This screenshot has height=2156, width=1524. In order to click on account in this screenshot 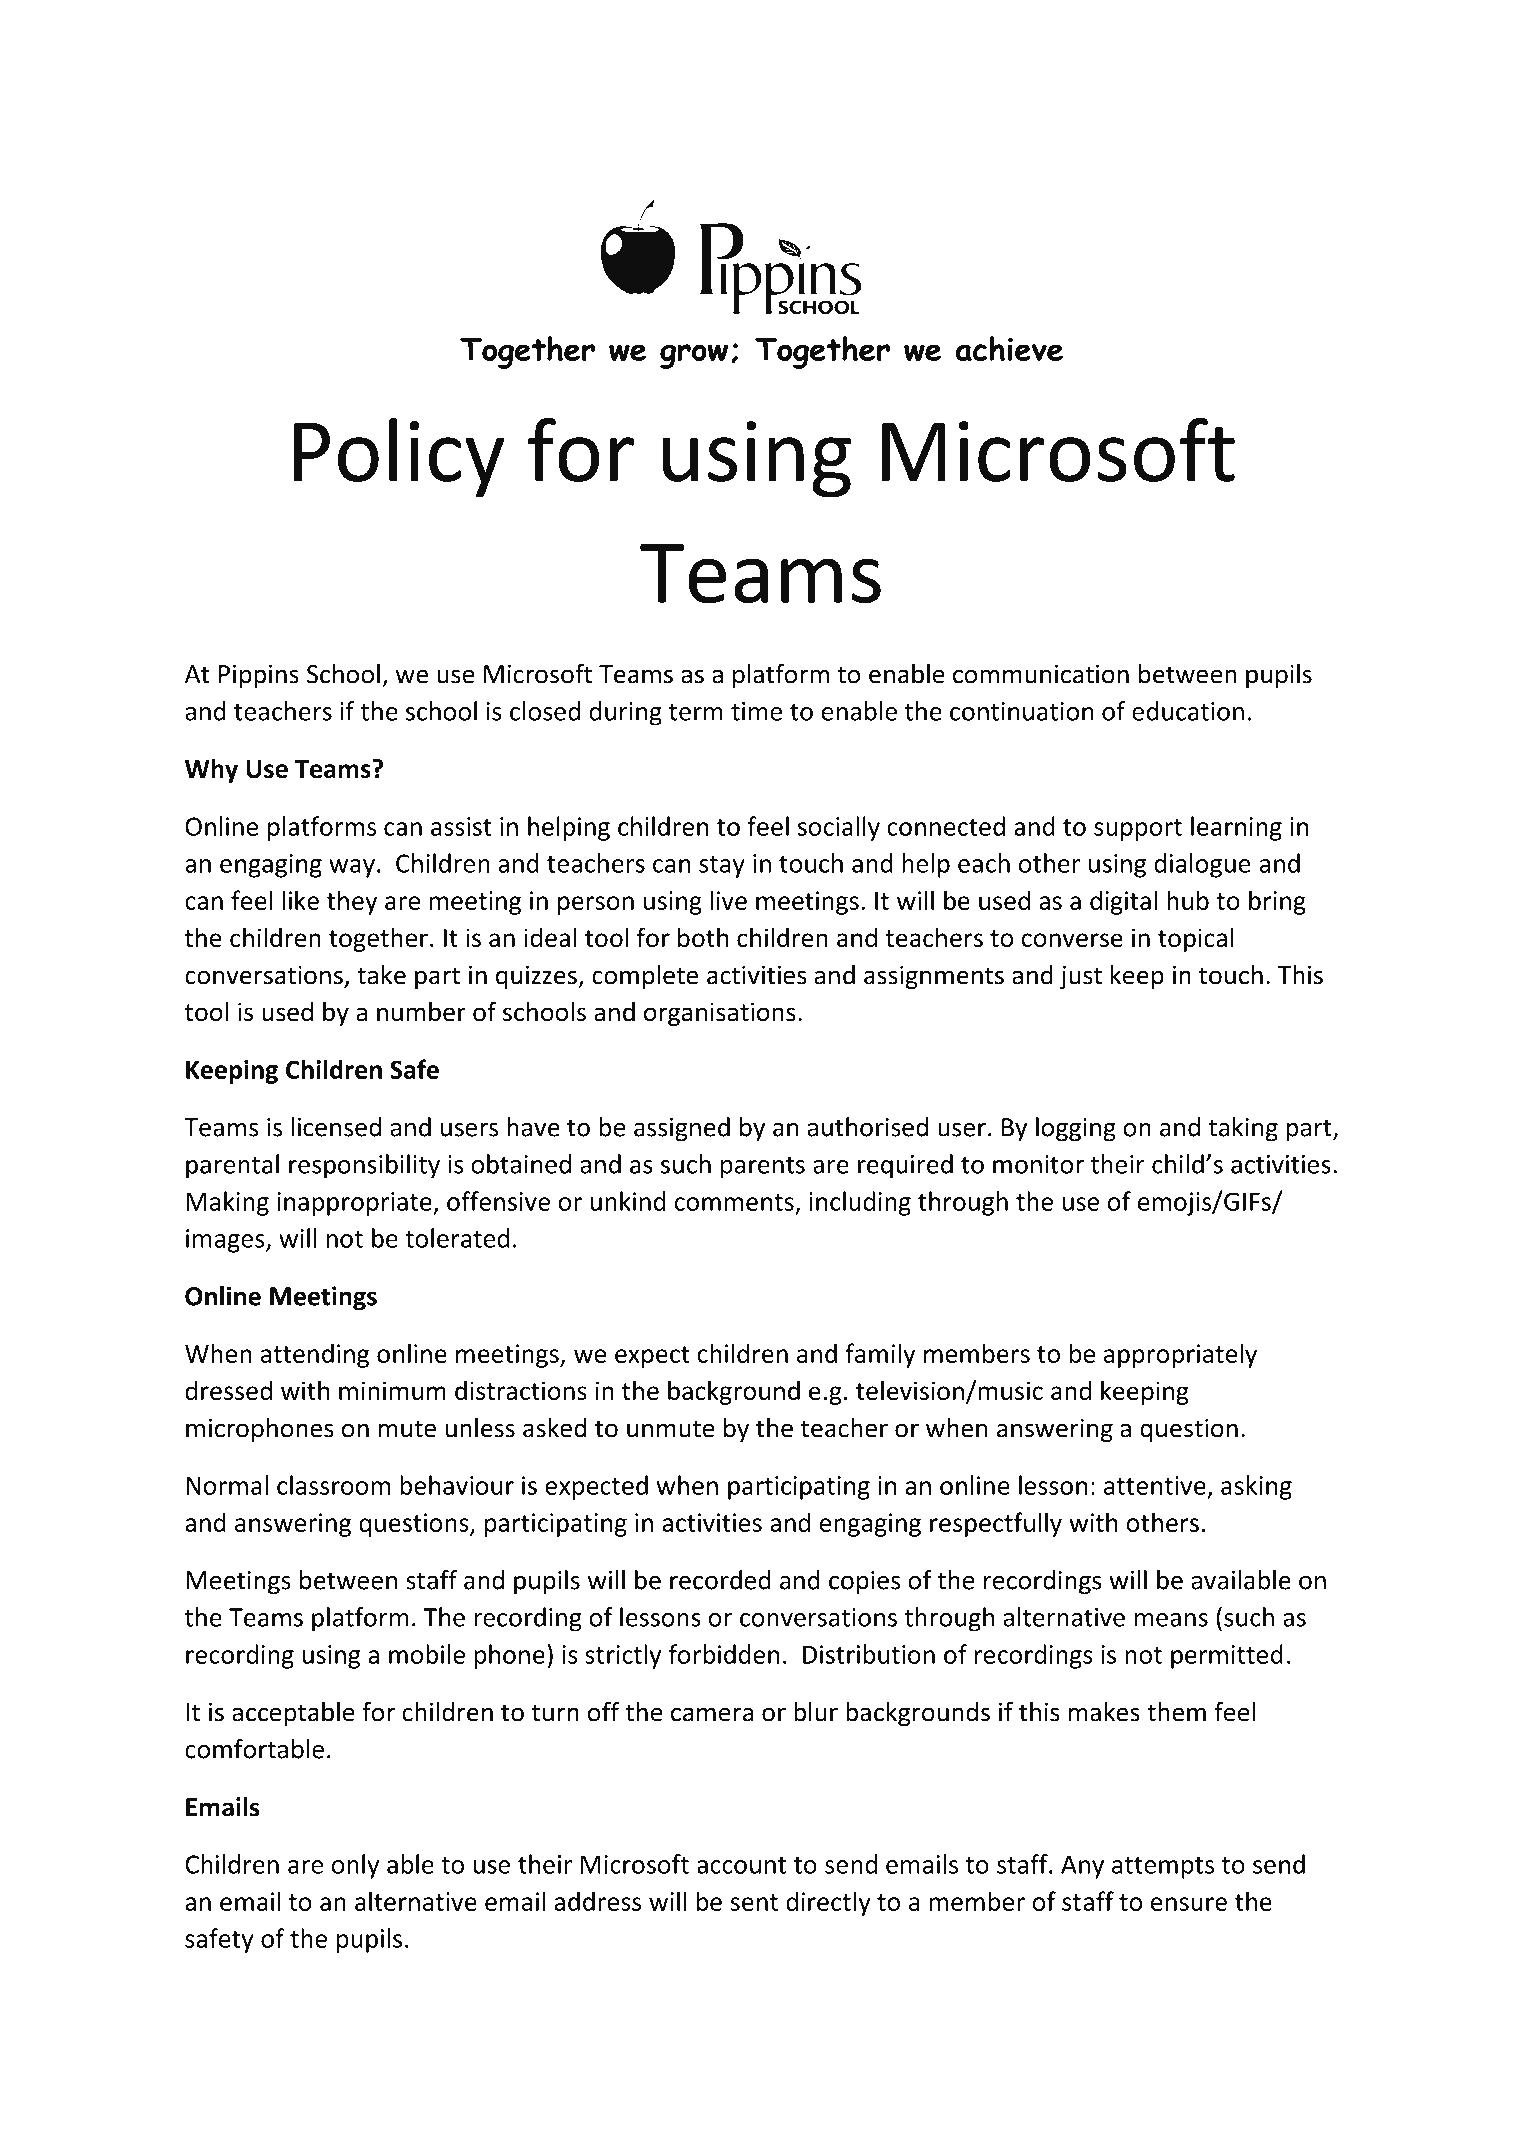, I will do `click(741, 1865)`.
